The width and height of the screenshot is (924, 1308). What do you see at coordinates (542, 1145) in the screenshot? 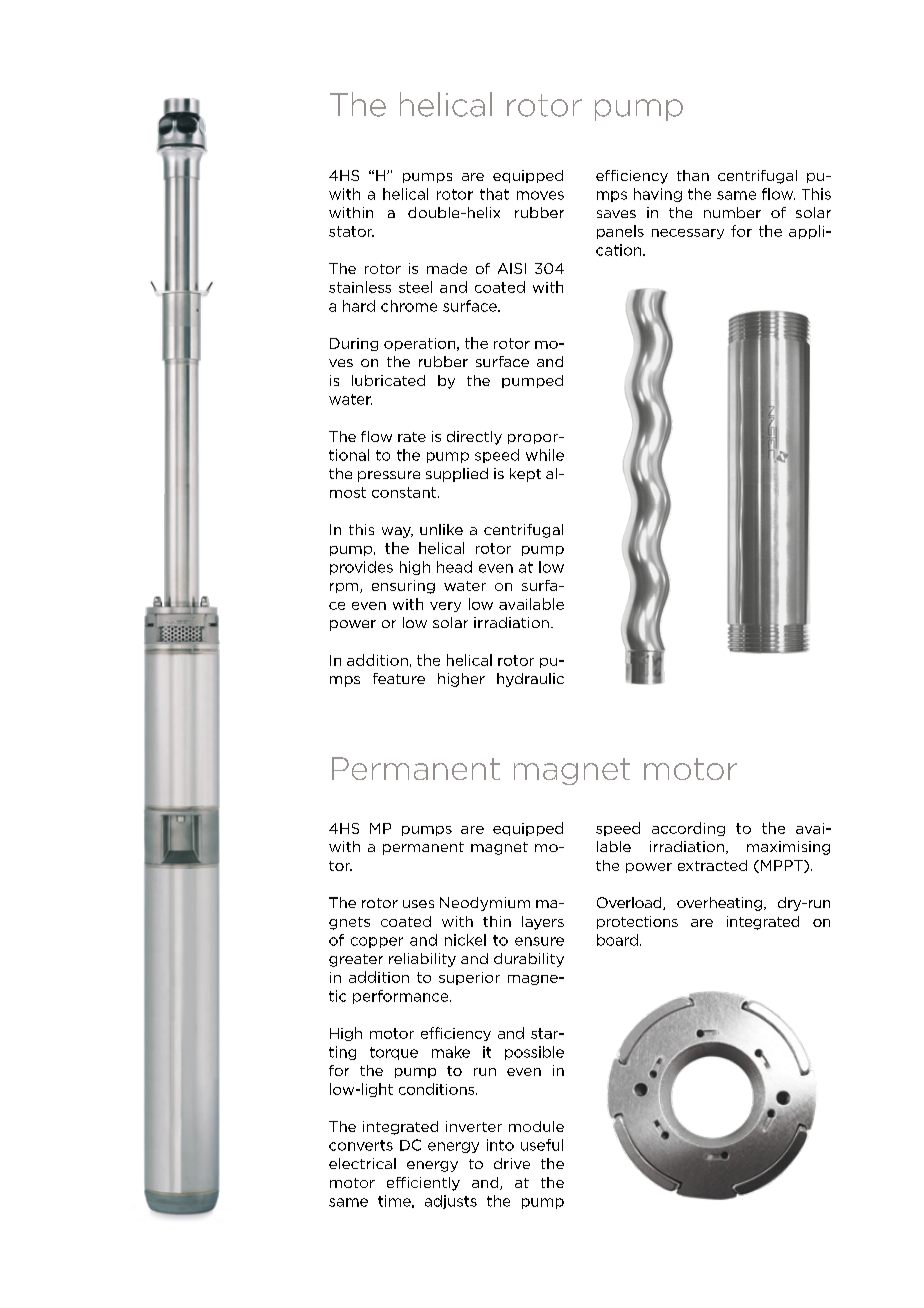
I see `useful` at bounding box center [542, 1145].
